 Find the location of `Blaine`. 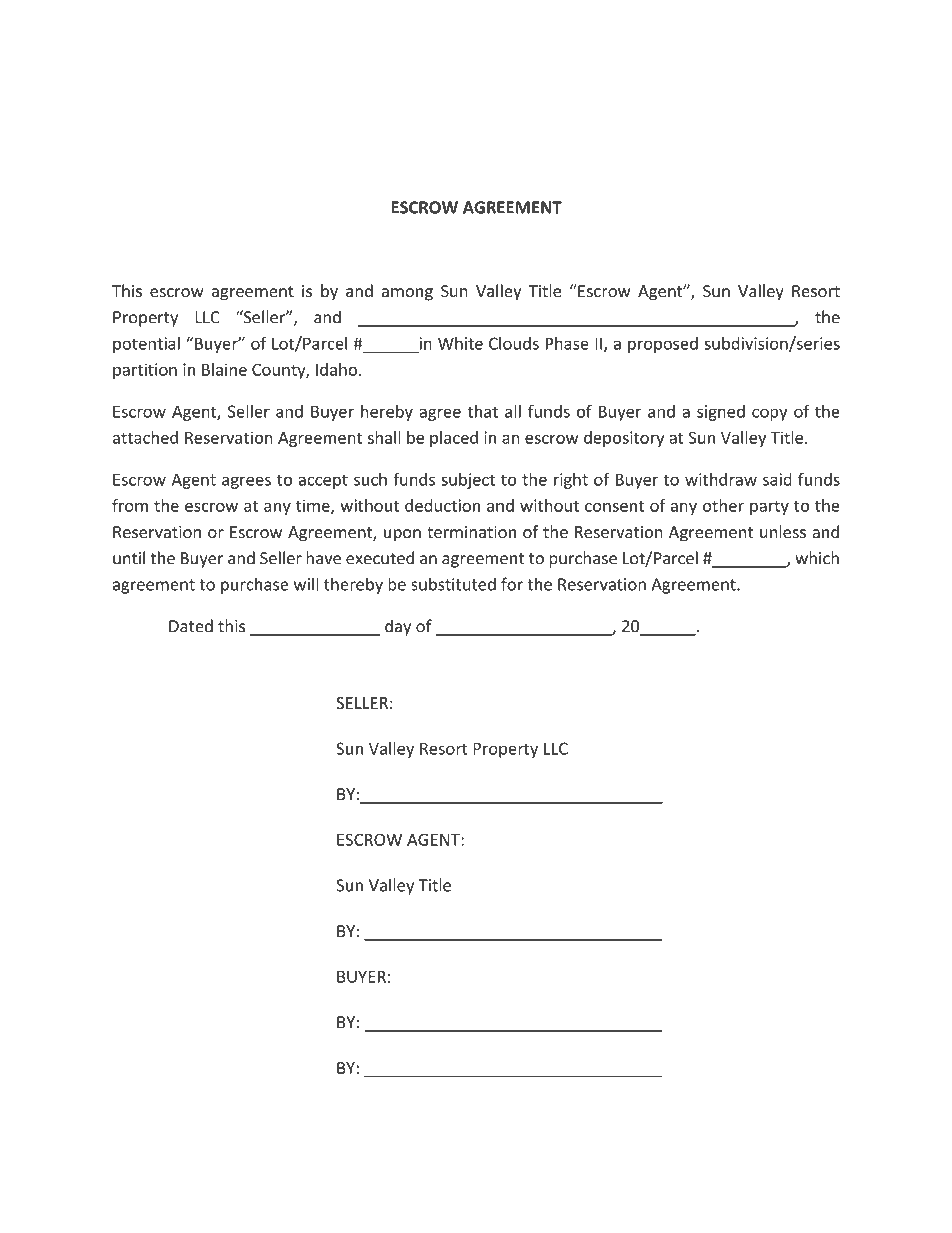

Blaine is located at coordinates (224, 369).
